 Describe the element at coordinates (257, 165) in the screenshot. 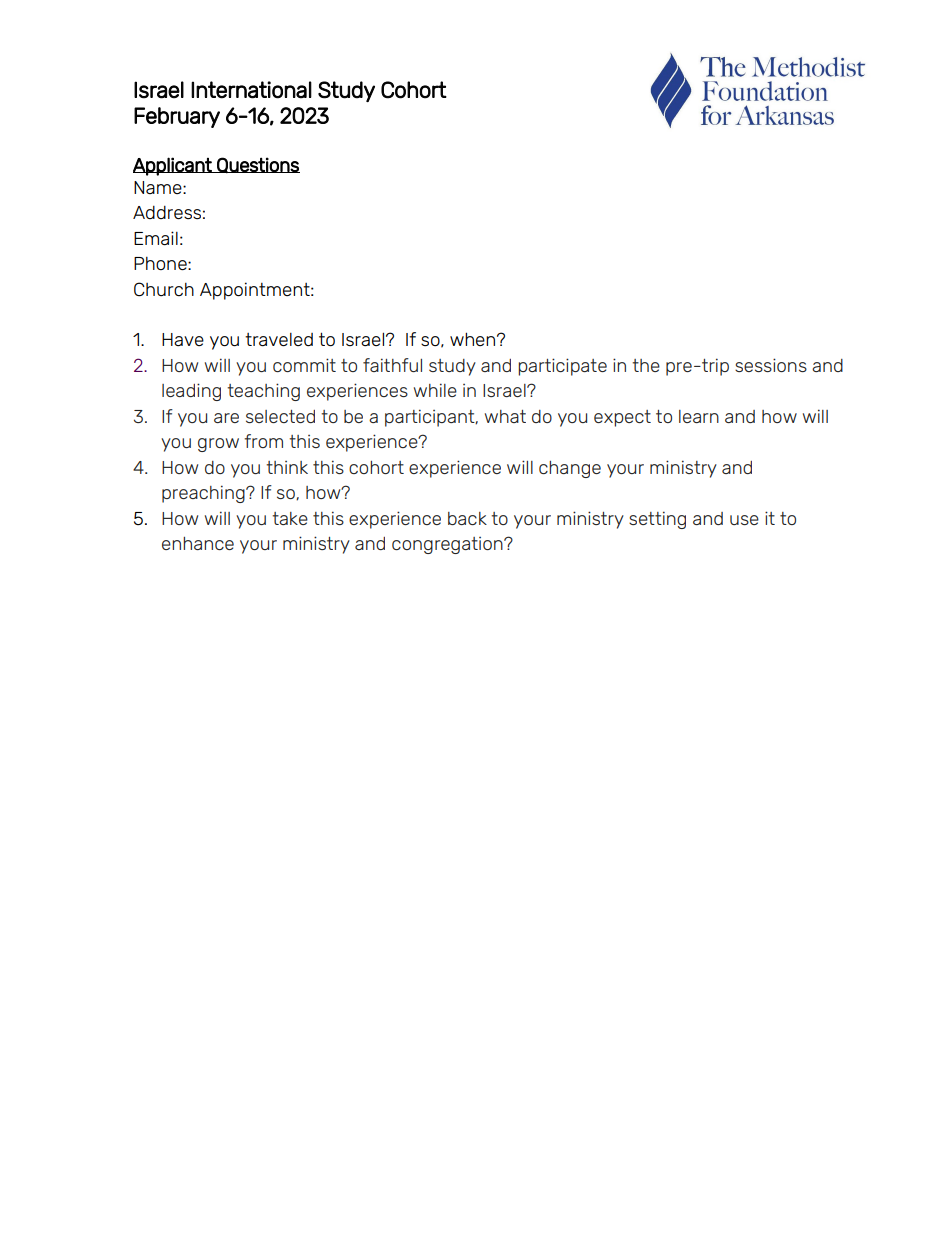

I see `Questions` at that location.
